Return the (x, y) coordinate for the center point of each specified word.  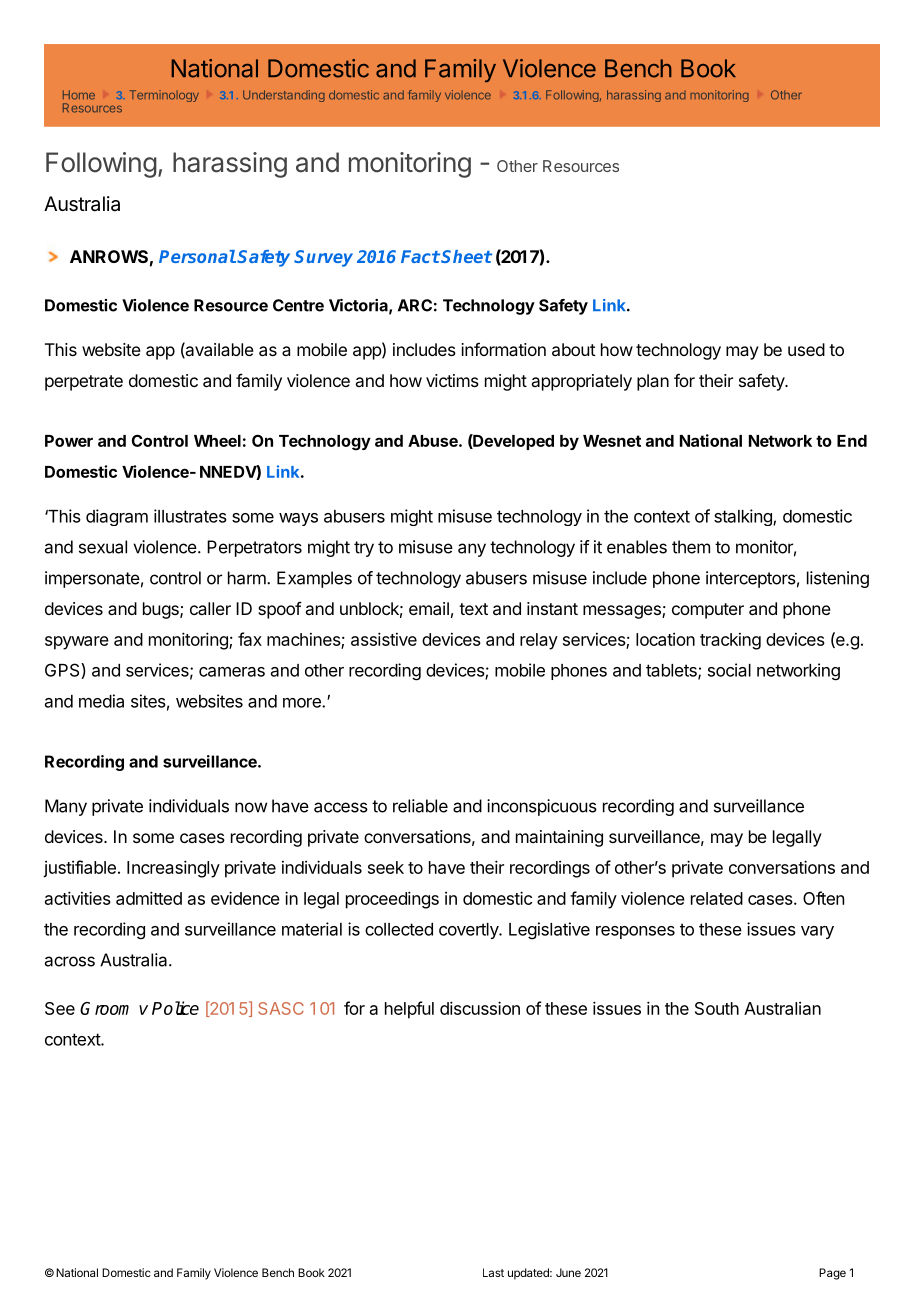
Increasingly (173, 869)
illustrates (190, 516)
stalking (744, 517)
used (806, 349)
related (717, 898)
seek (386, 867)
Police (175, 1008)
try (364, 549)
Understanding (284, 96)
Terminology (164, 96)
